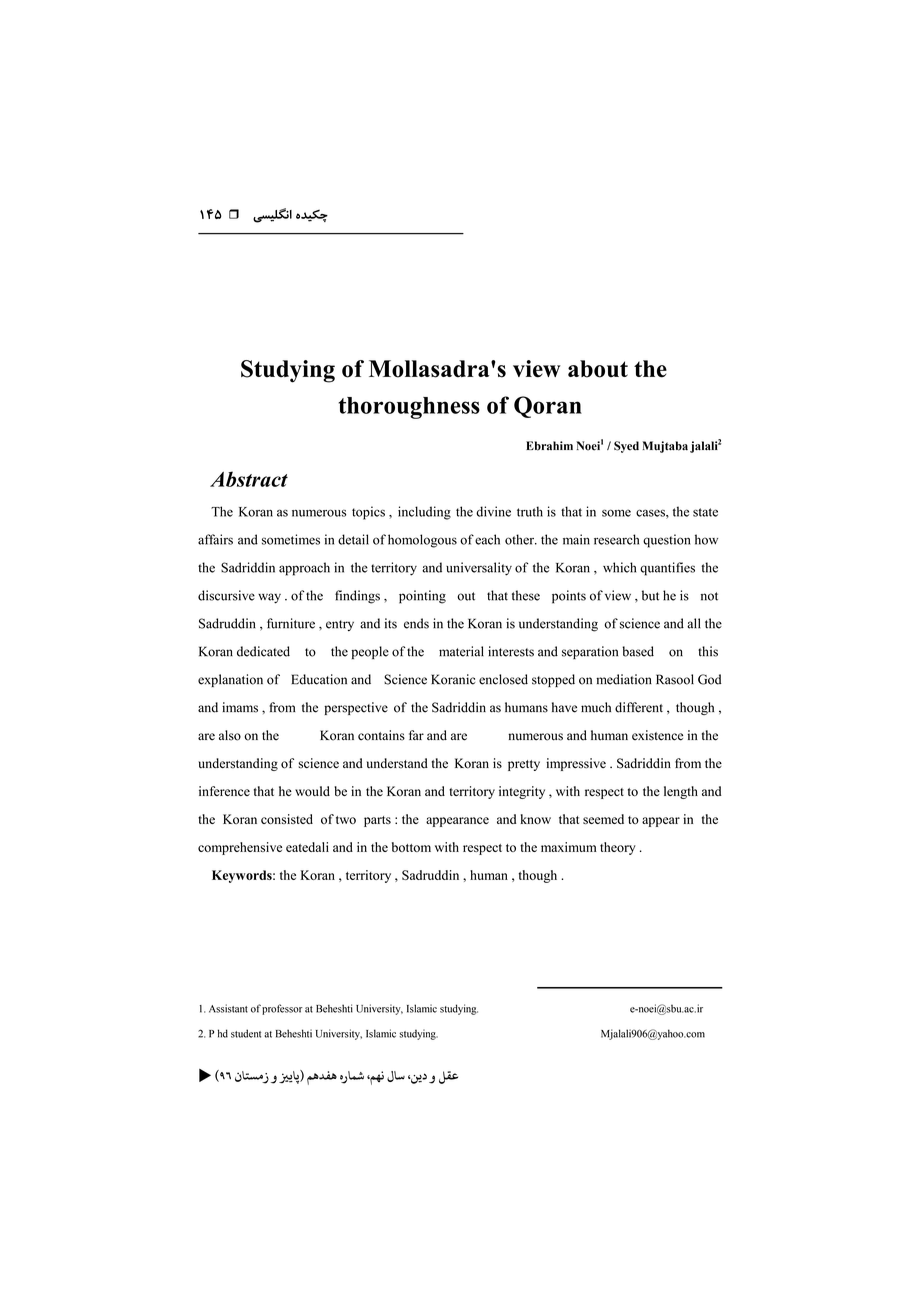 This page has height=1308, width=924. Describe the element at coordinates (249, 479) in the page. I see `Abstract` at that location.
